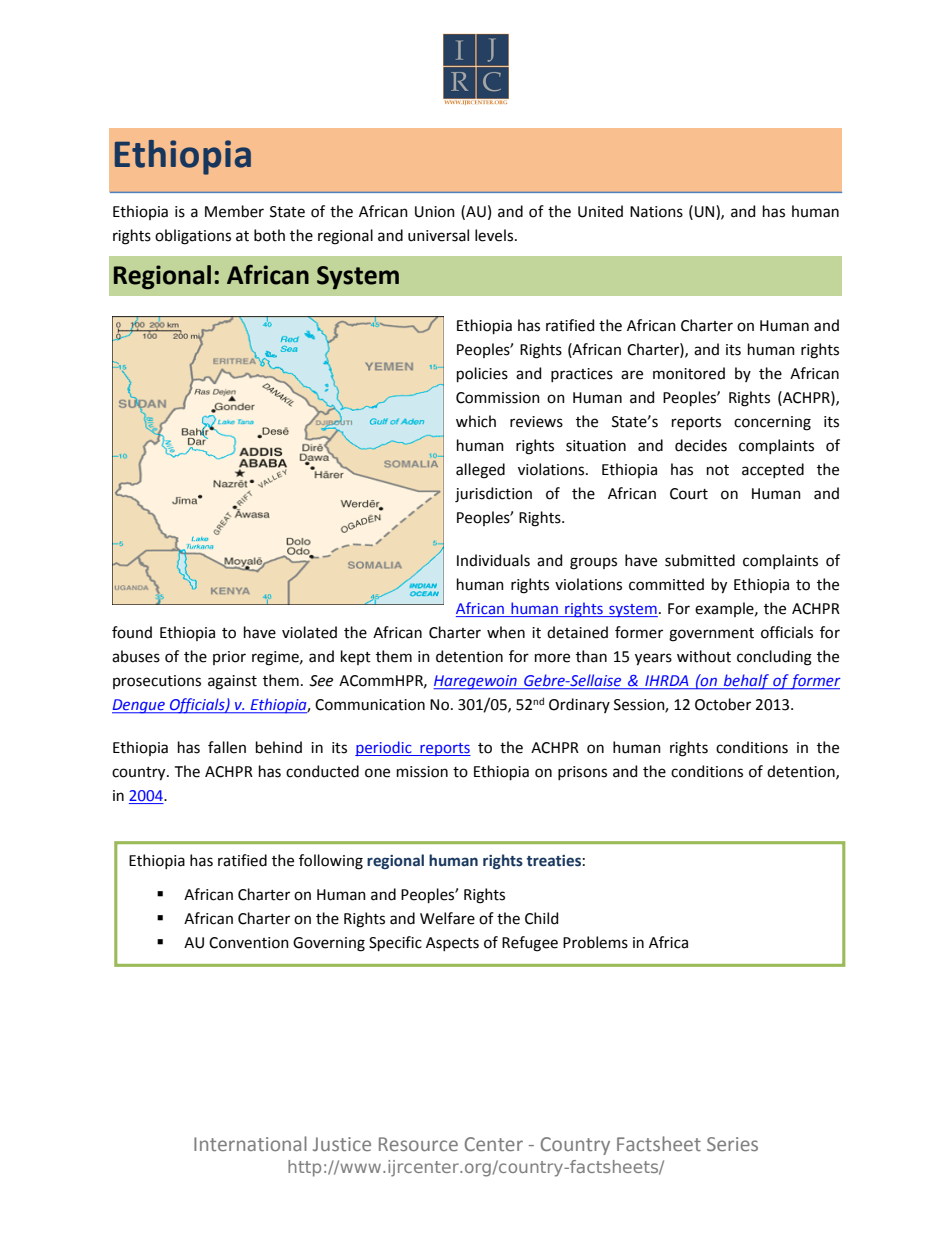 The height and width of the screenshot is (1233, 952). What do you see at coordinates (595, 942) in the screenshot?
I see `Problems` at bounding box center [595, 942].
